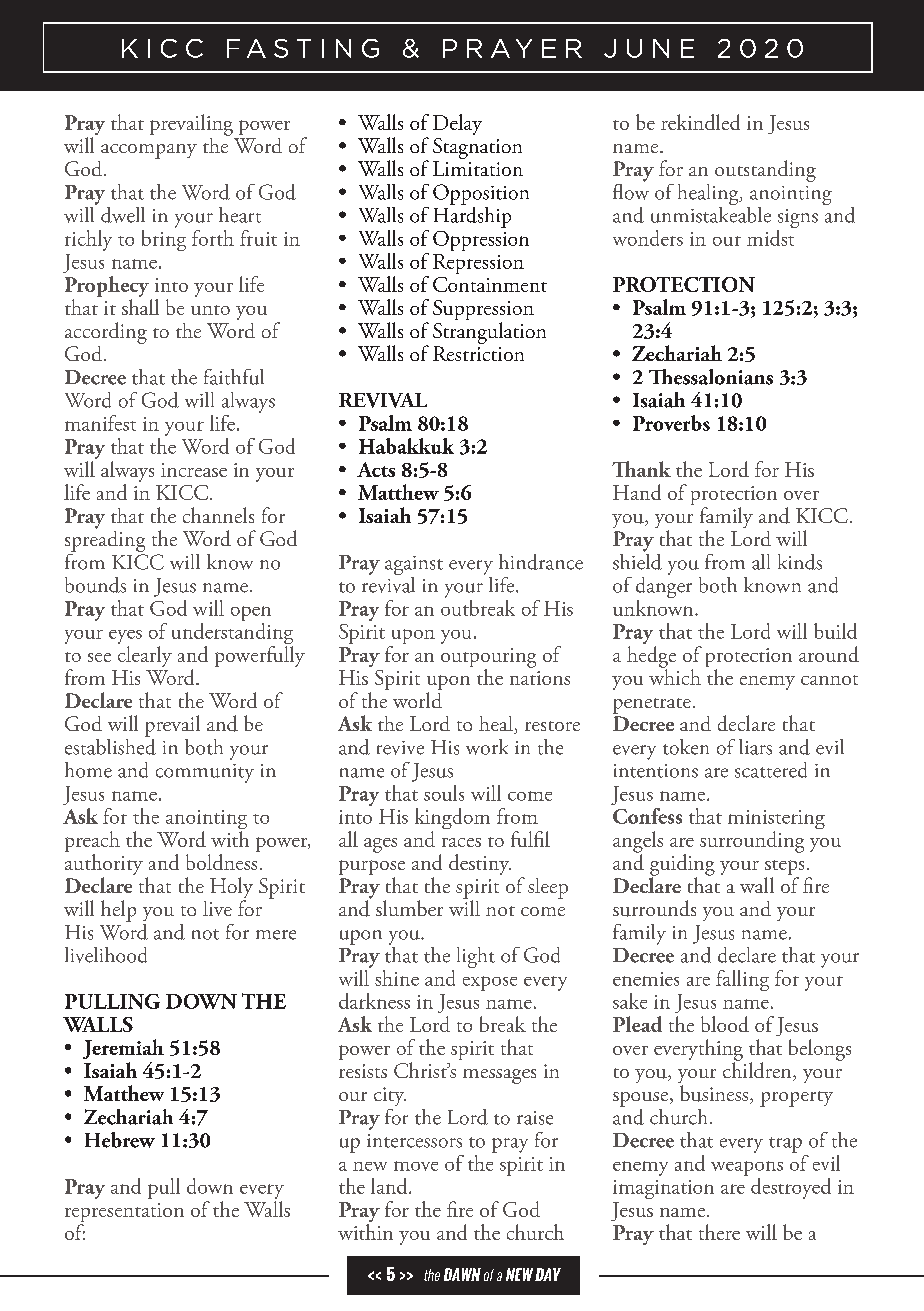 The width and height of the screenshot is (924, 1311). I want to click on weapons, so click(747, 1170).
